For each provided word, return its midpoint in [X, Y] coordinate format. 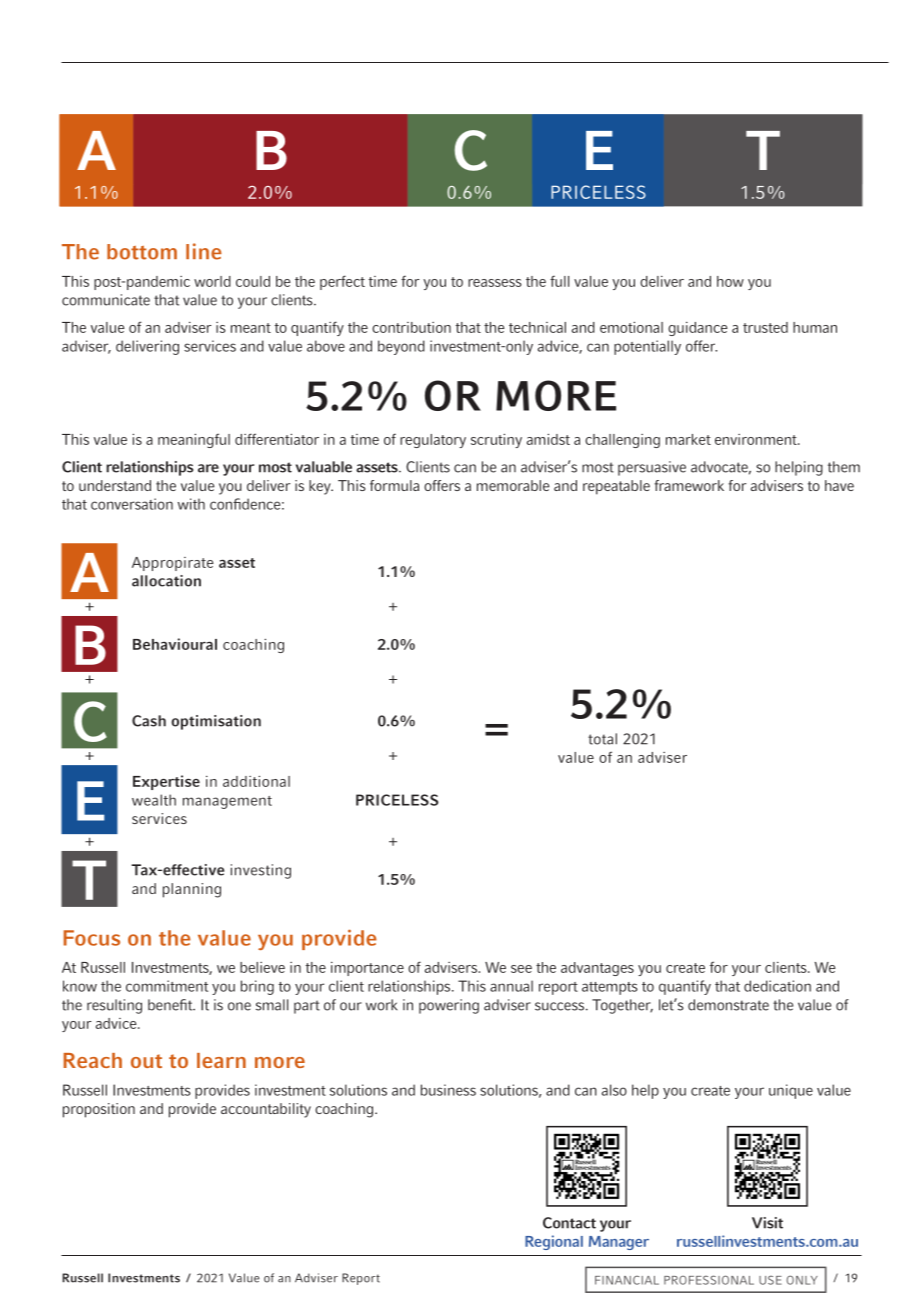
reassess [495, 283]
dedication [777, 986]
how [730, 281]
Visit [767, 1223]
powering [449, 1006]
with [191, 504]
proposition [99, 1110]
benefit [171, 1005]
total [602, 739]
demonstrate [728, 1005]
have [839, 485]
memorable [513, 485]
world [212, 281]
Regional [554, 1242]
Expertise [166, 782]
